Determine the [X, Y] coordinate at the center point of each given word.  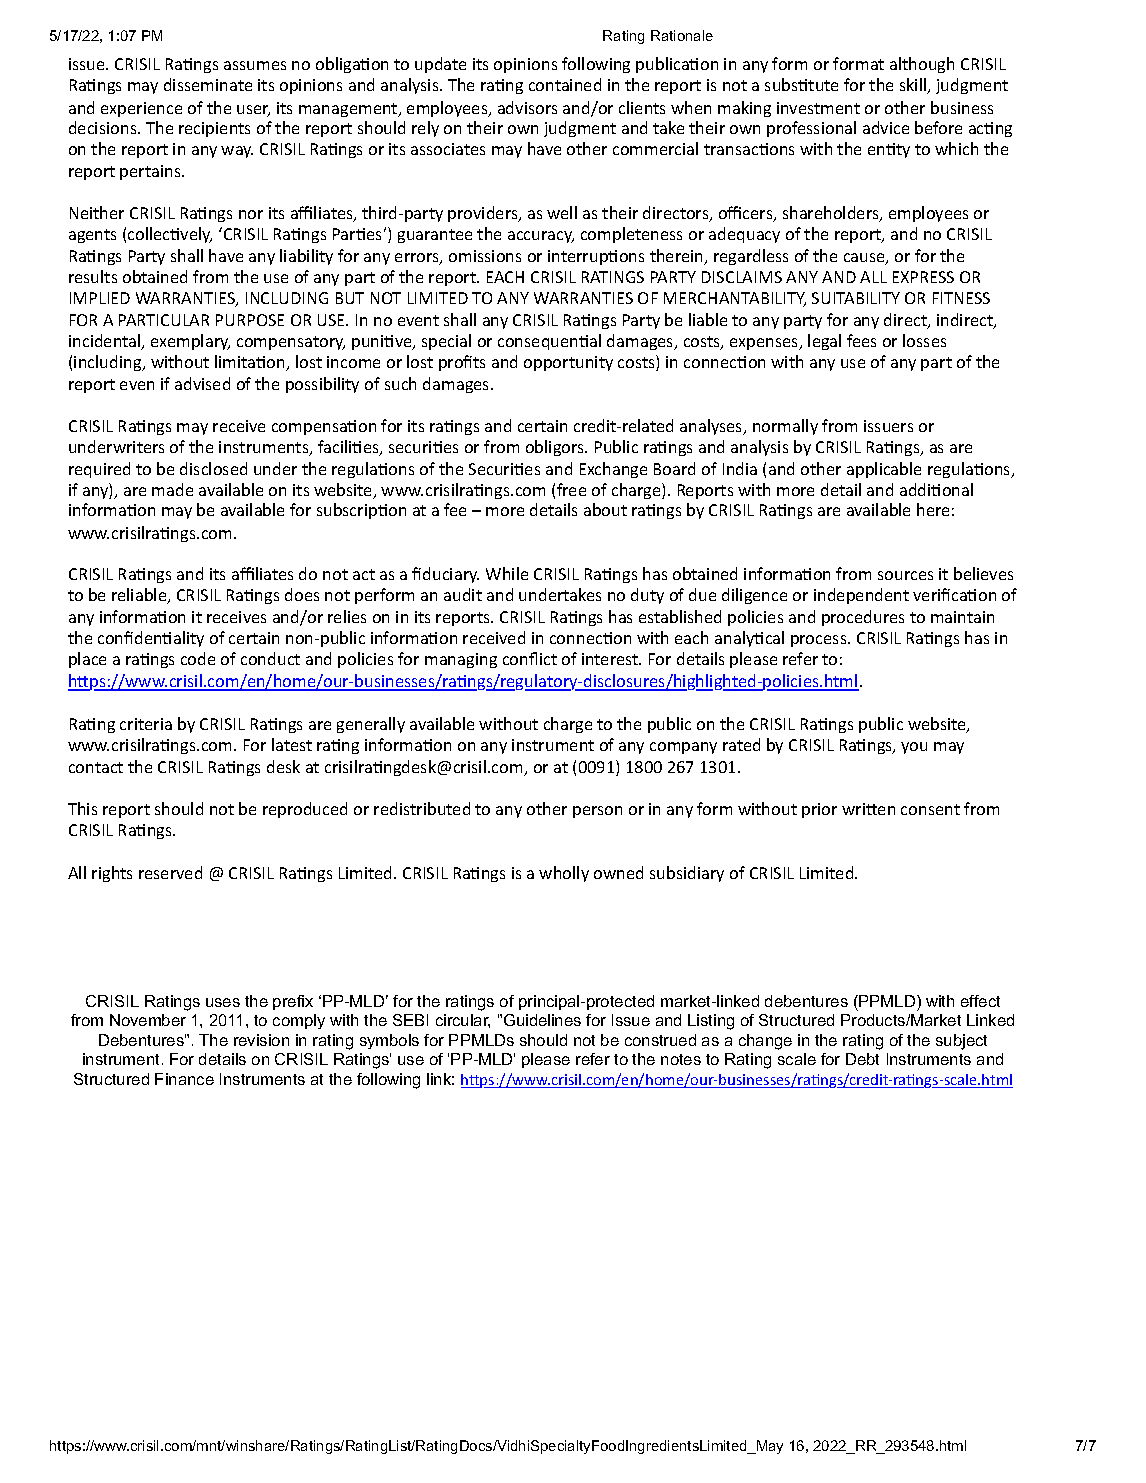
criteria [146, 724]
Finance [184, 1079]
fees [861, 340]
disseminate [208, 84]
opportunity [568, 363]
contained [565, 84]
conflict [530, 658]
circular [463, 1021]
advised [202, 383]
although [922, 65]
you [914, 748]
